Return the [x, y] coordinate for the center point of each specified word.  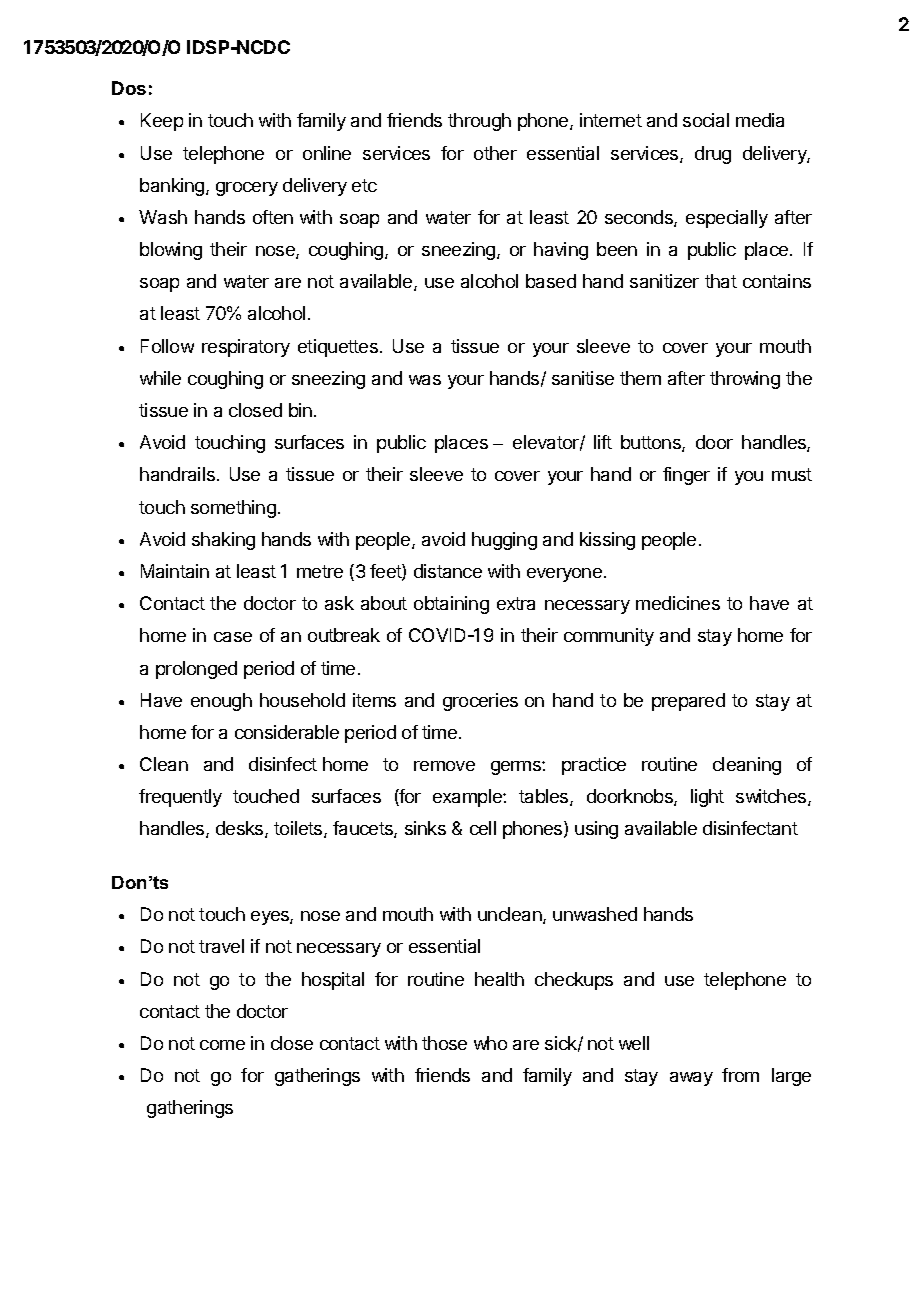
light [707, 798]
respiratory [246, 348]
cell [483, 828]
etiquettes [338, 348]
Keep [162, 122]
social [706, 120]
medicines [678, 603]
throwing [745, 380]
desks [241, 829]
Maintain [175, 571]
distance [448, 571]
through [479, 122]
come [222, 1045]
